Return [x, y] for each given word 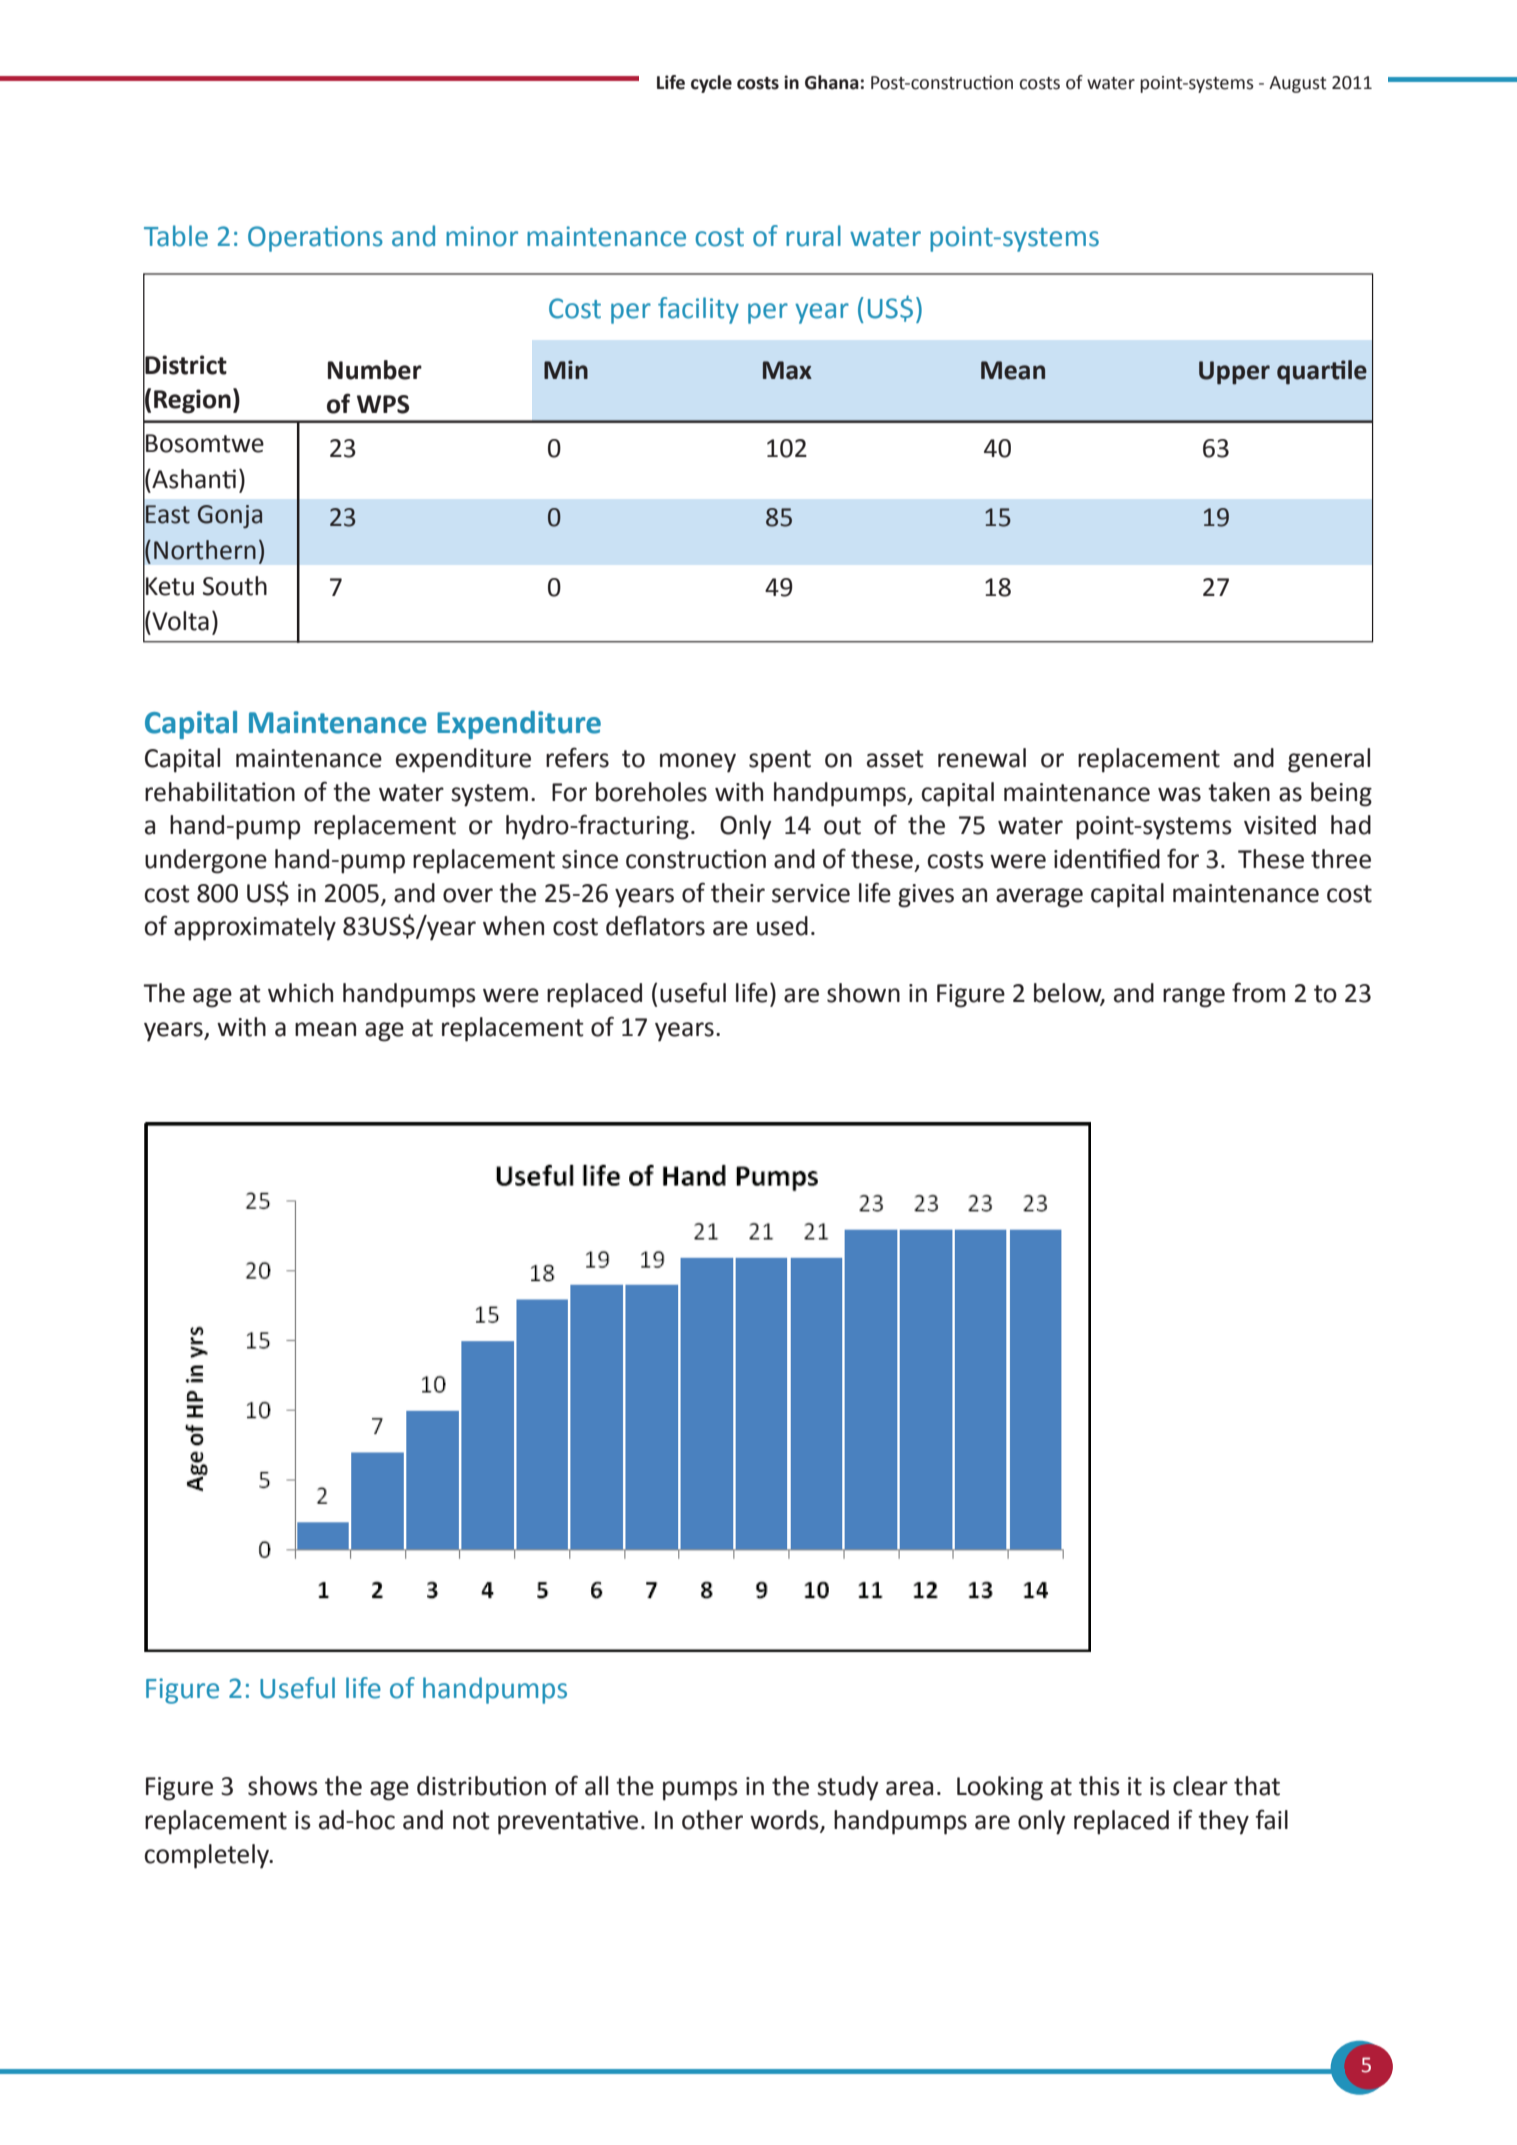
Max [787, 370]
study [848, 1788]
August [1298, 84]
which [300, 993]
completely [208, 1856]
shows [283, 1786]
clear [1200, 1786]
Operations [315, 239]
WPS [383, 404]
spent [780, 761]
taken [1239, 792]
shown [863, 993]
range [1194, 998]
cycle [711, 84]
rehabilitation [220, 792]
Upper [1234, 373]
